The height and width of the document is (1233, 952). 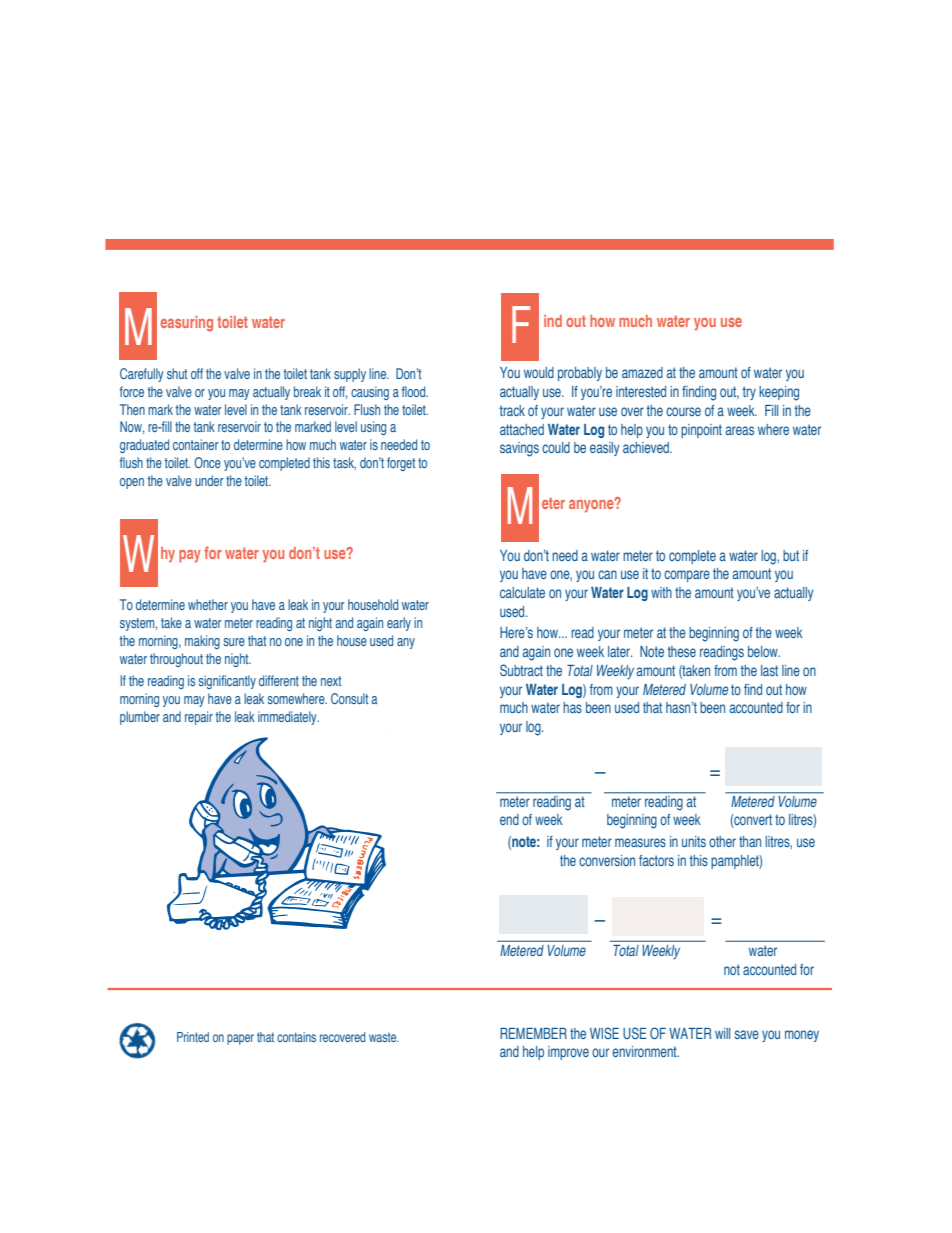 I want to click on whether, so click(x=208, y=604).
